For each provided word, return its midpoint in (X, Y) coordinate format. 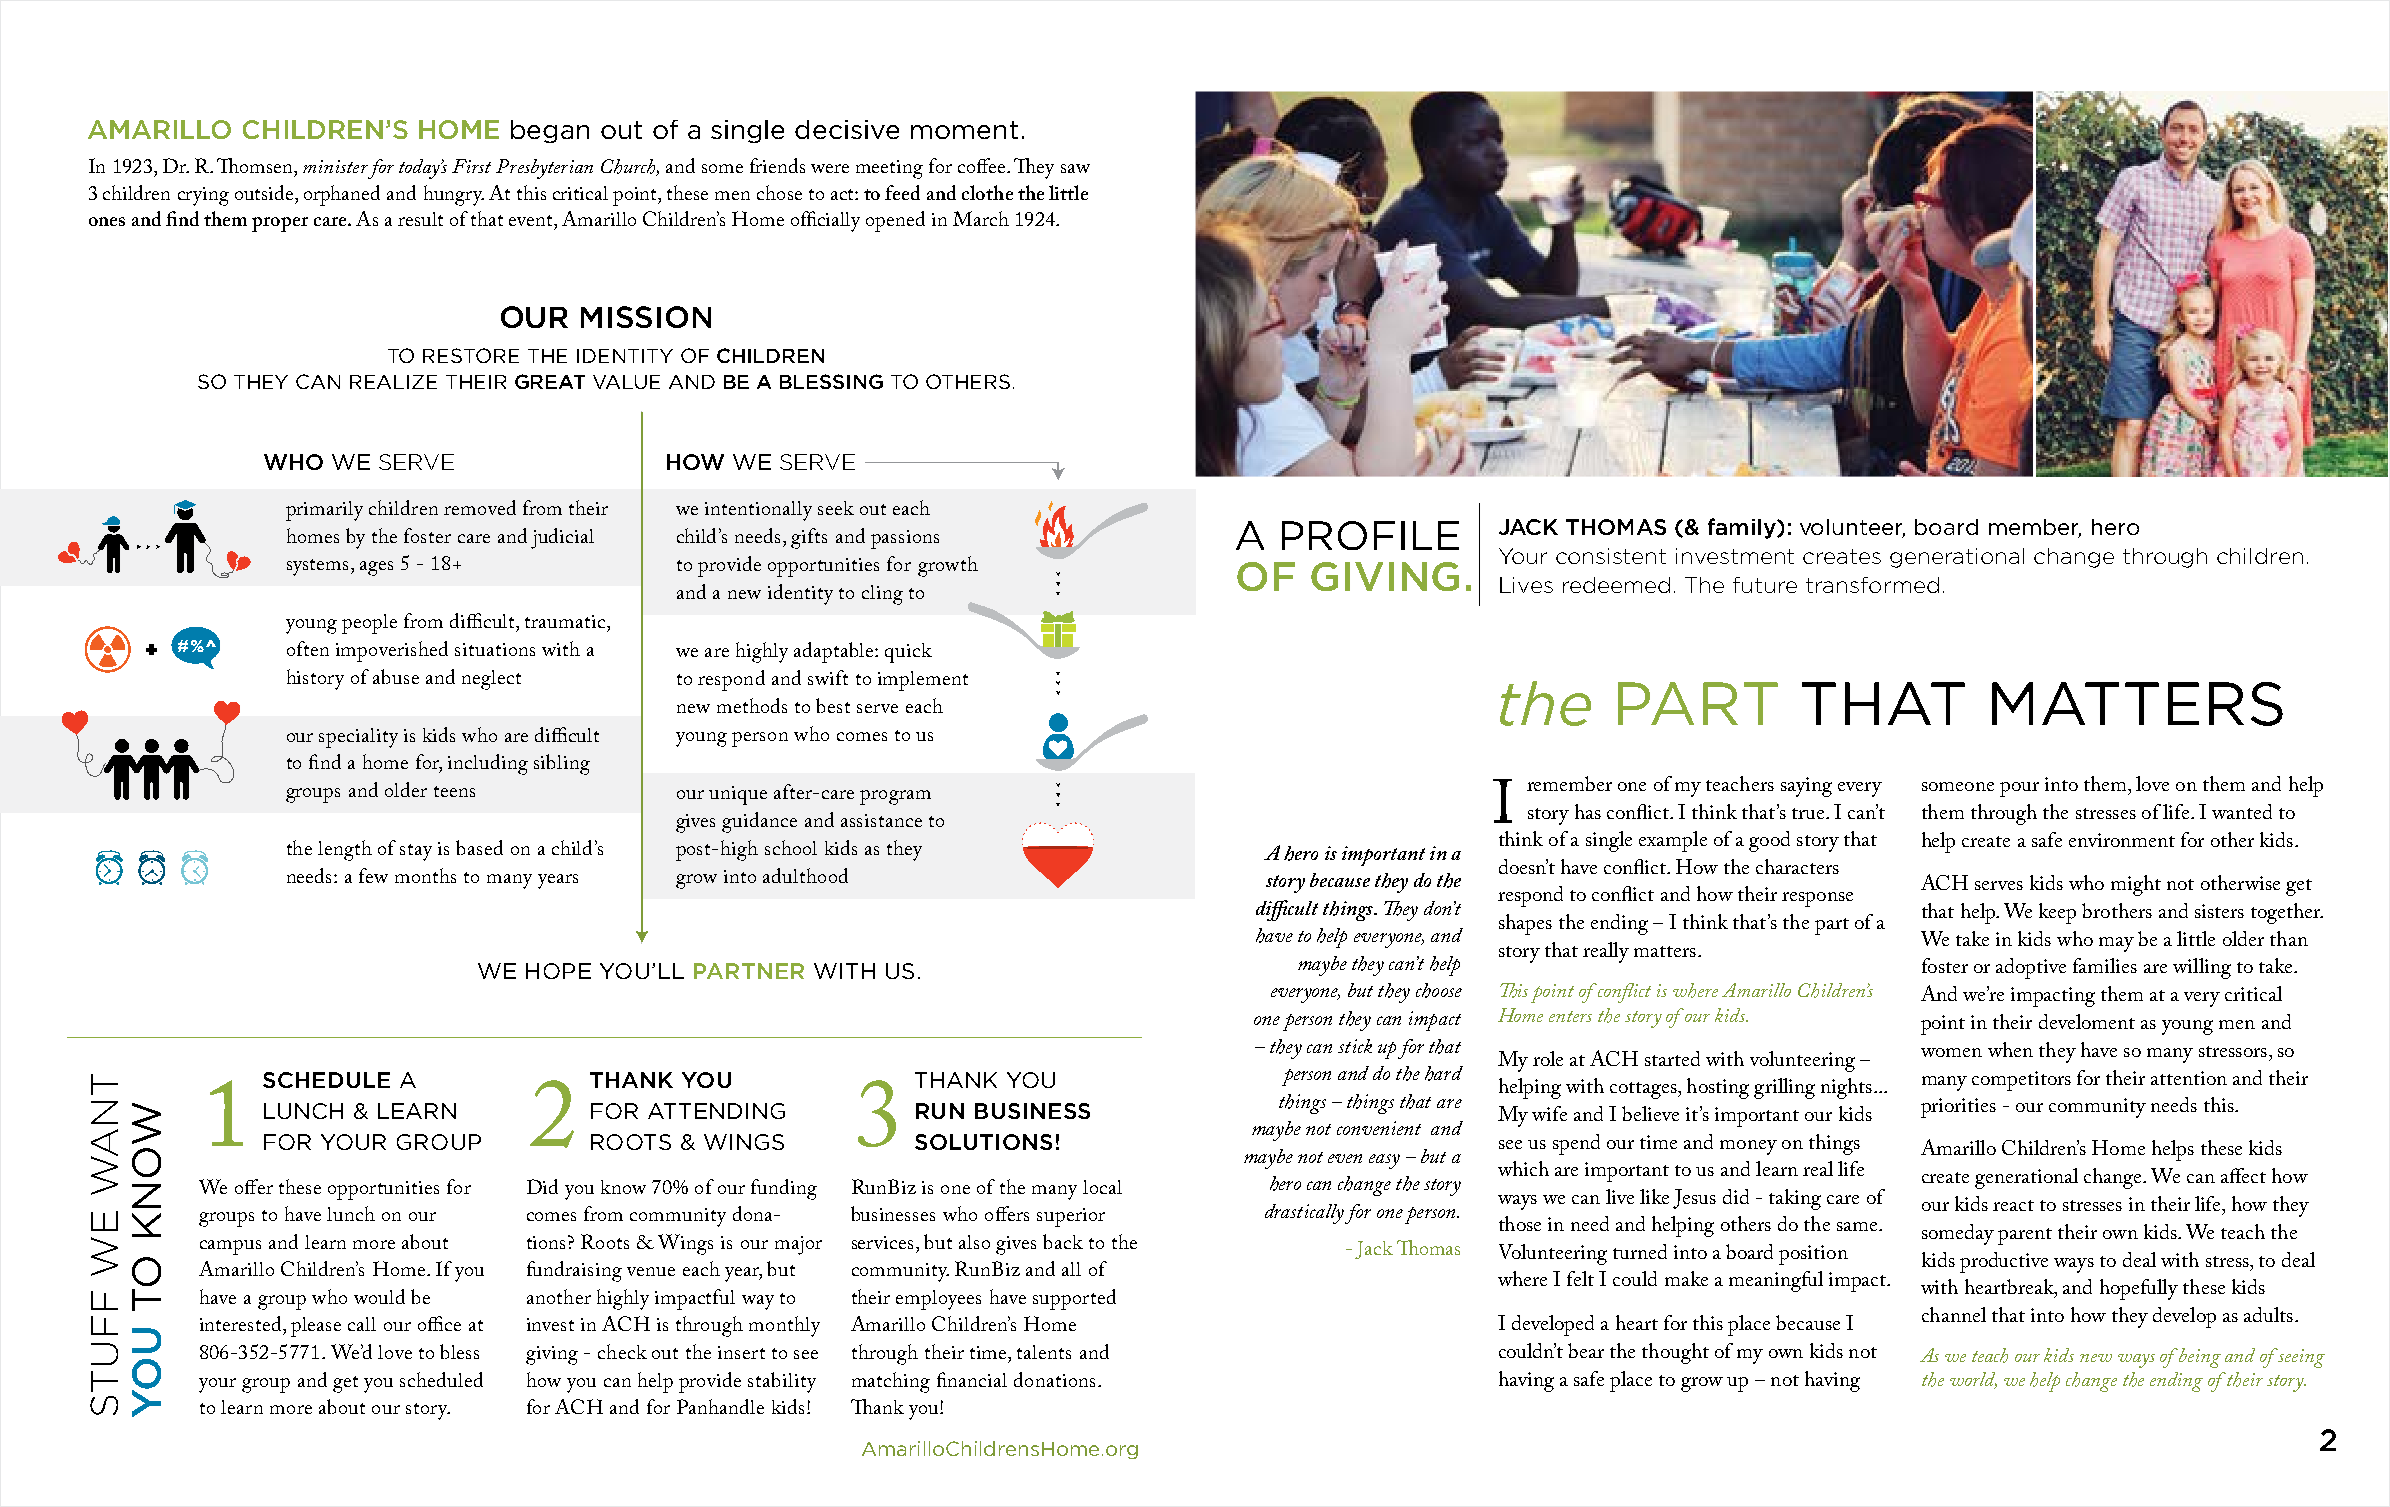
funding (784, 1189)
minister (335, 166)
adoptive (2031, 968)
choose (1439, 990)
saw (1075, 168)
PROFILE (1370, 535)
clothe (987, 192)
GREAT (550, 381)
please (316, 1327)
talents (1044, 1352)
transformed (1872, 585)
